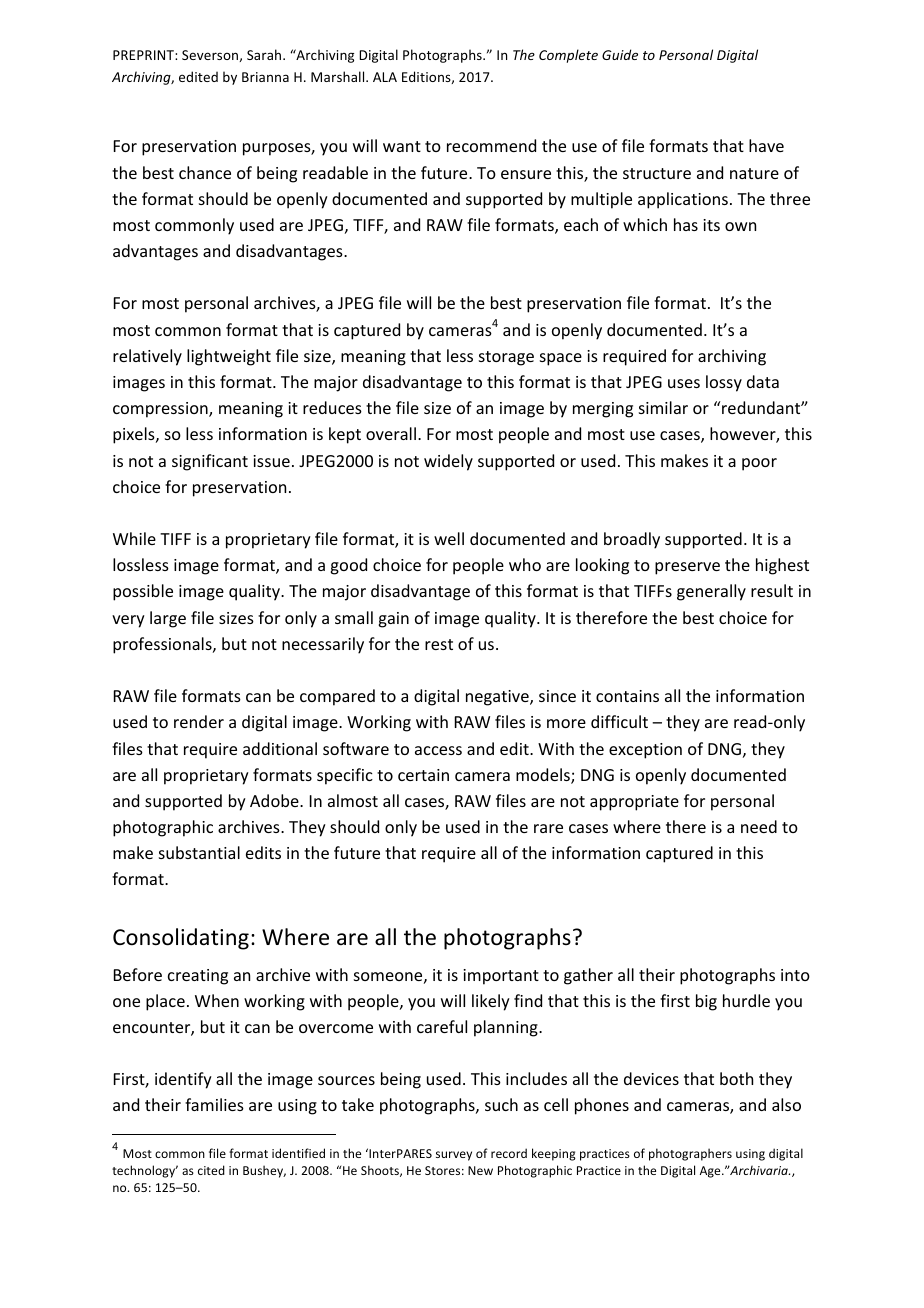 The width and height of the screenshot is (924, 1308). Describe the element at coordinates (439, 644) in the screenshot. I see `rest` at that location.
